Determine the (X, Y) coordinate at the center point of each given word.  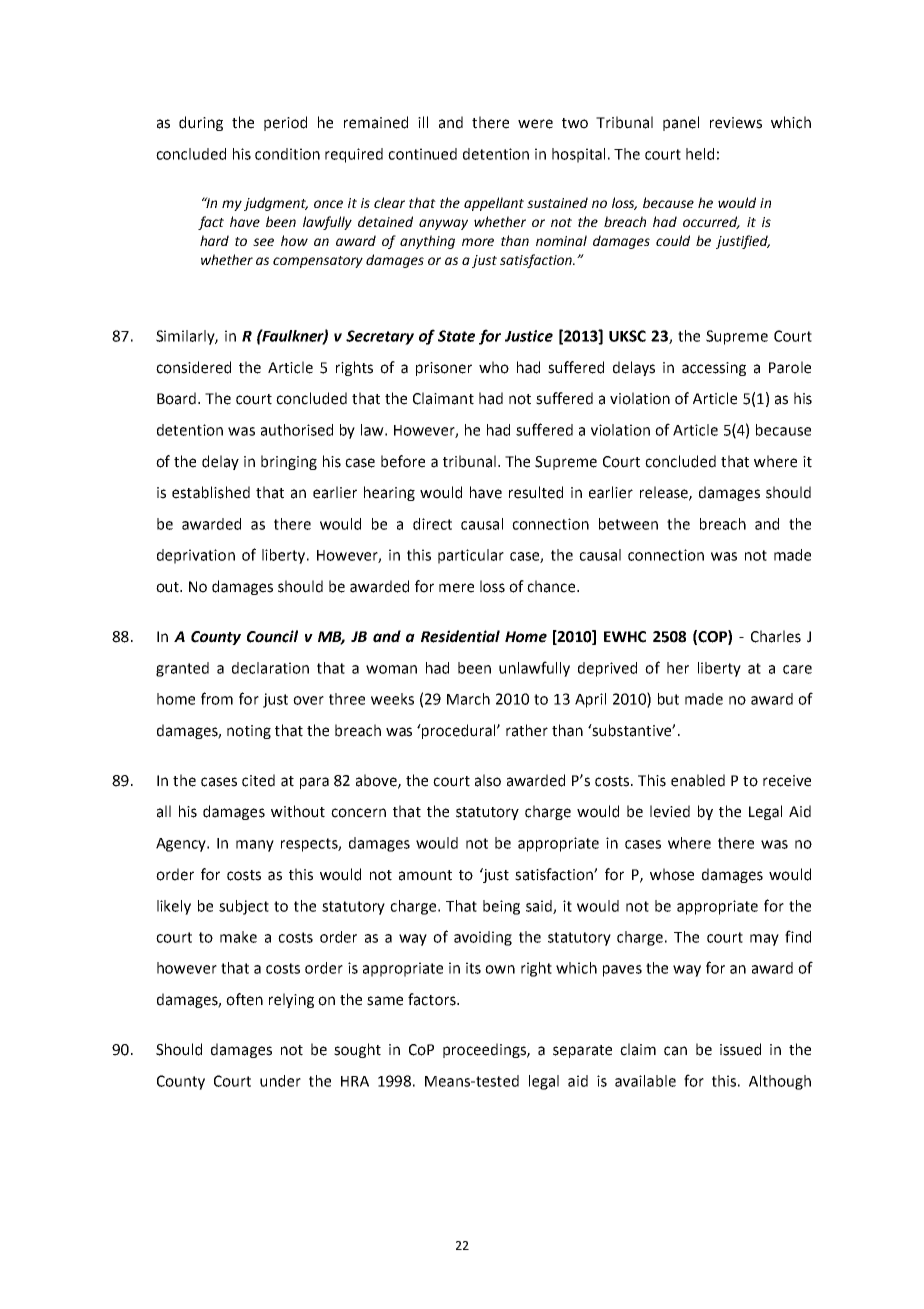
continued (422, 154)
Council (272, 636)
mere (456, 588)
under (280, 1081)
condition (287, 154)
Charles (776, 636)
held (700, 154)
